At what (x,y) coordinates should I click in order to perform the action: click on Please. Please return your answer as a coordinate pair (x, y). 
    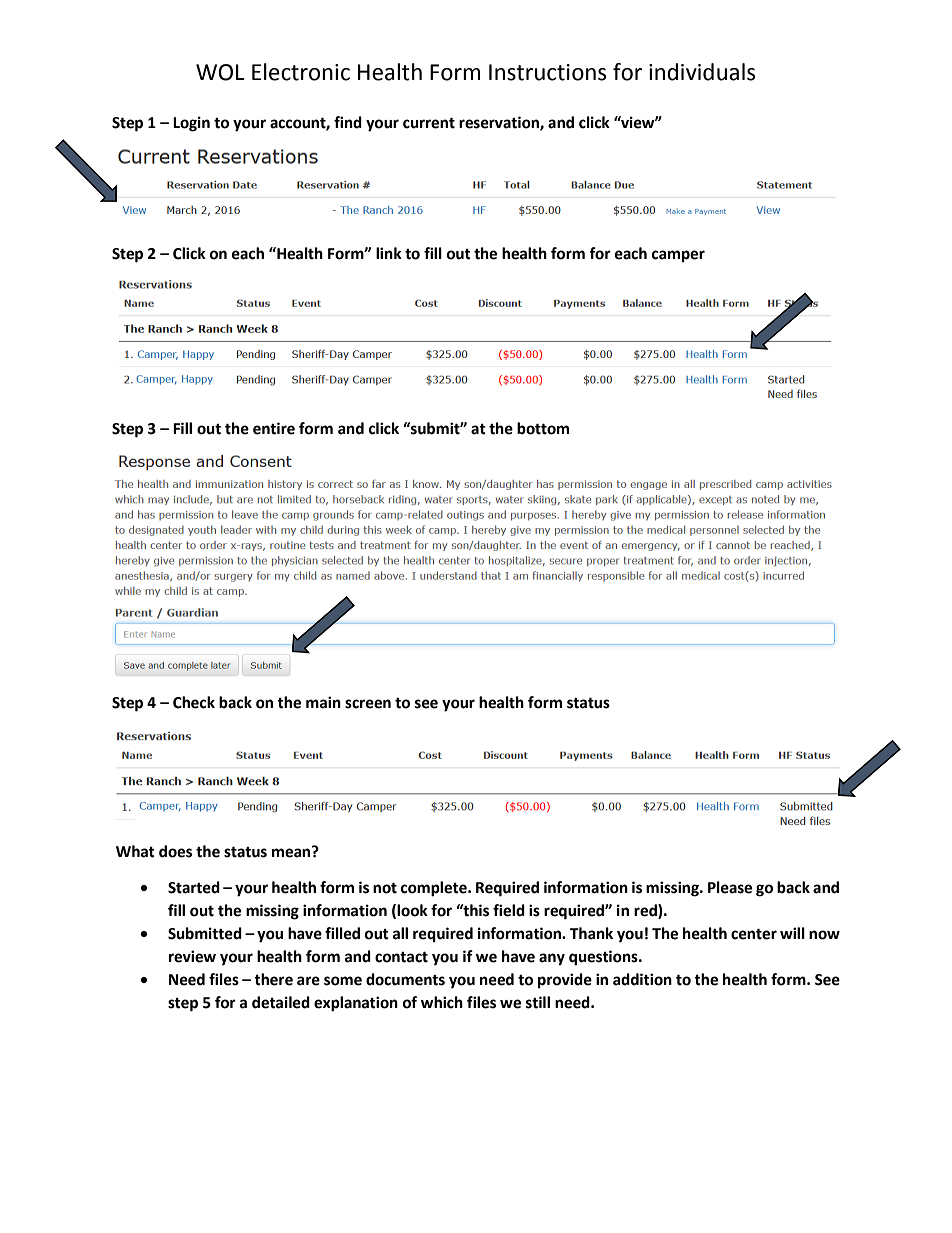
    Looking at the image, I should click on (730, 887).
